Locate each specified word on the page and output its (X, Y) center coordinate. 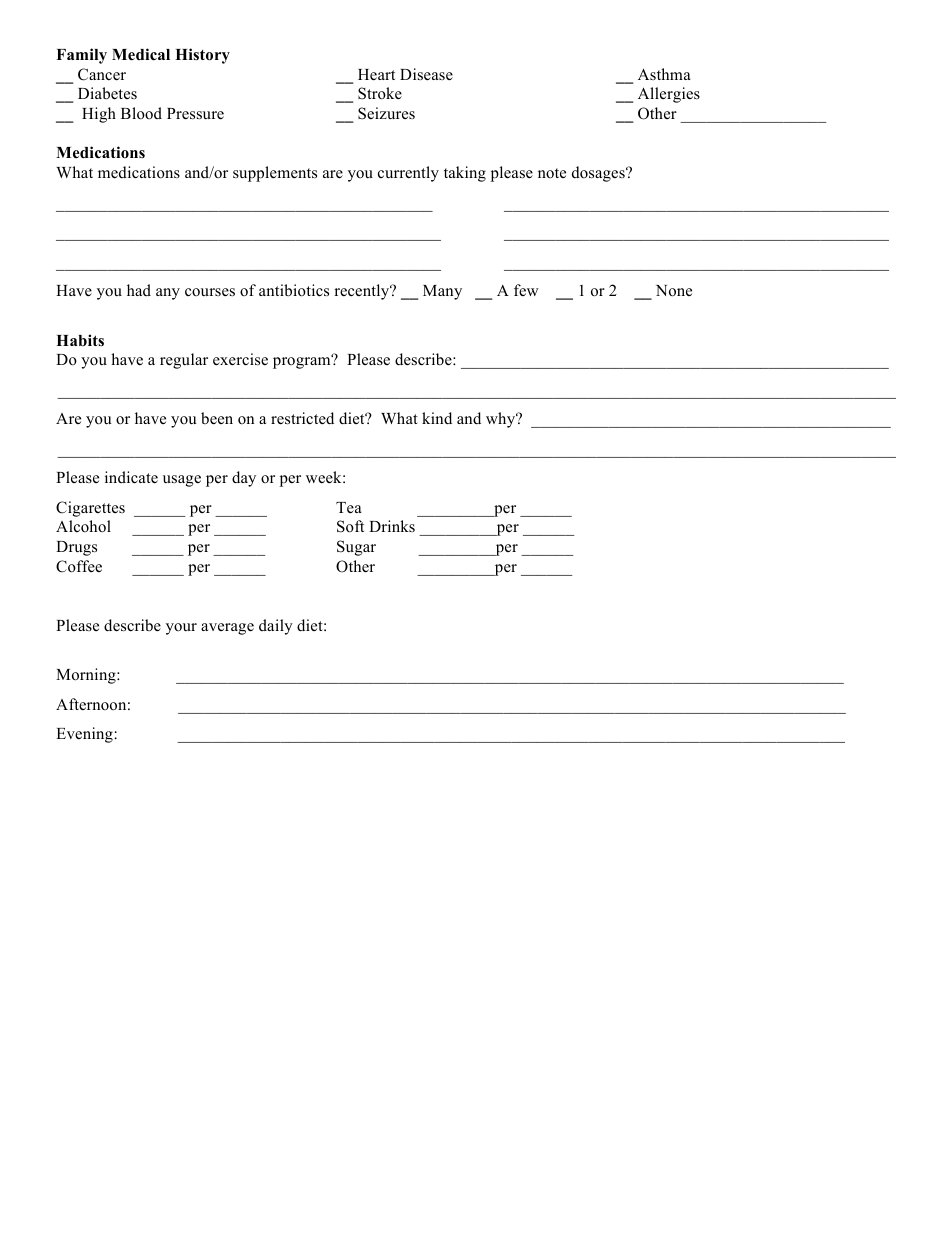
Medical (141, 54)
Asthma (664, 74)
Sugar (356, 548)
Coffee (79, 566)
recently (363, 292)
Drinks (392, 526)
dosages (599, 174)
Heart (376, 75)
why (502, 420)
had (139, 290)
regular (184, 361)
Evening (84, 735)
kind (437, 418)
